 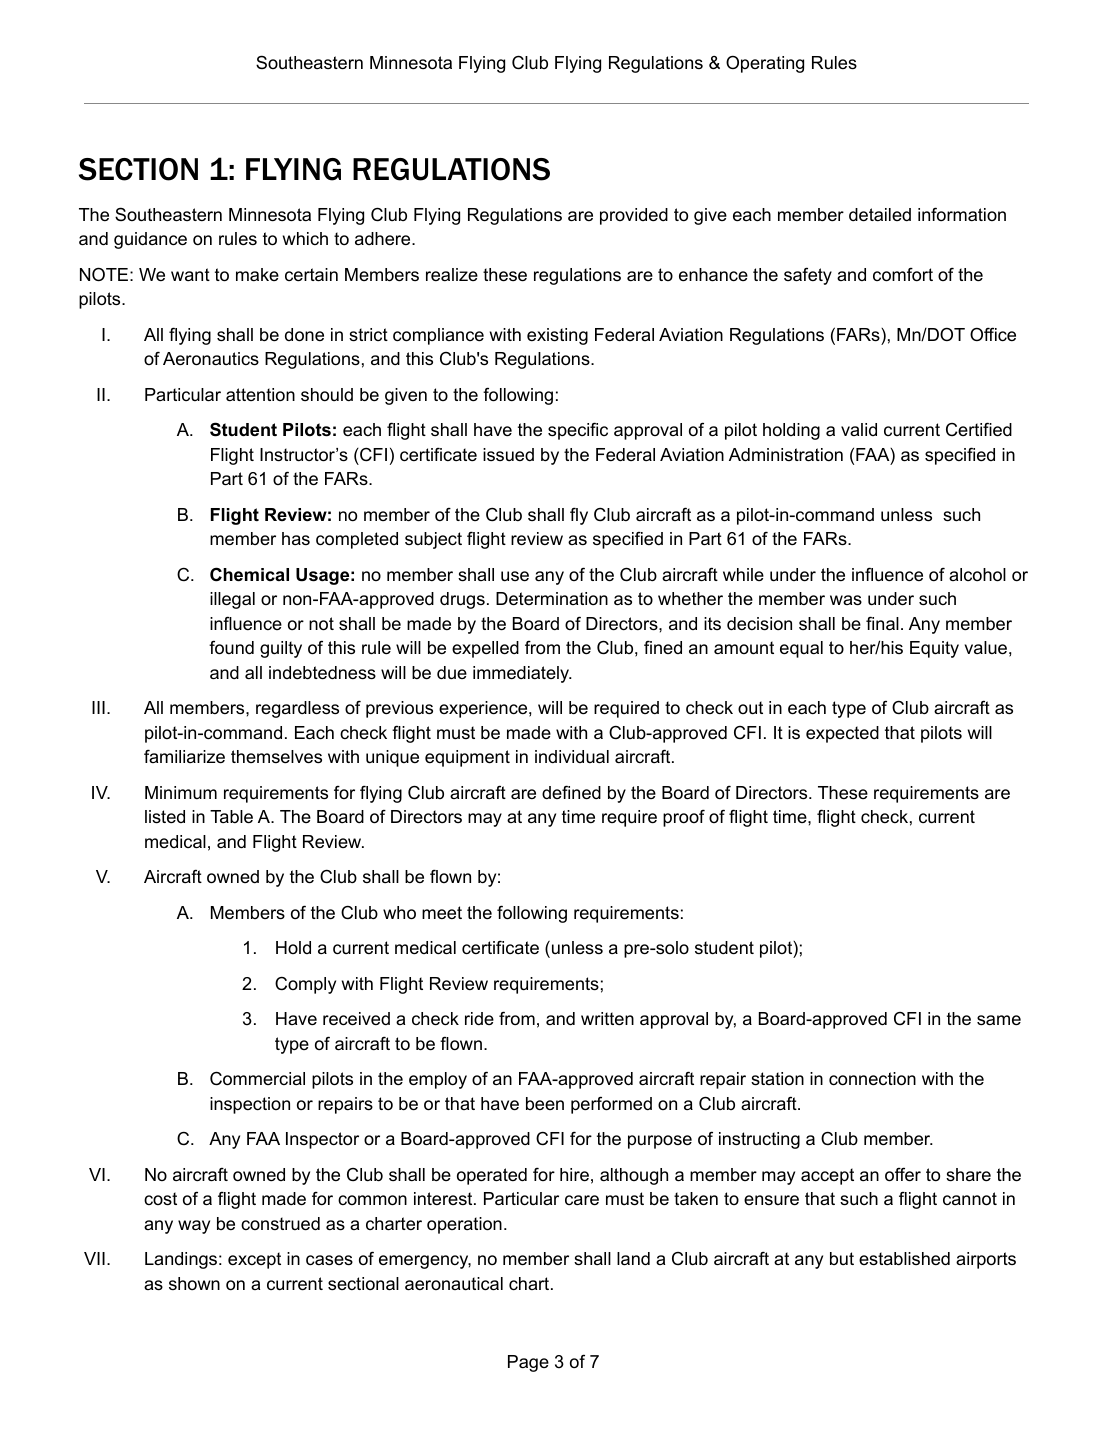 I want to click on immediately, so click(x=522, y=674).
